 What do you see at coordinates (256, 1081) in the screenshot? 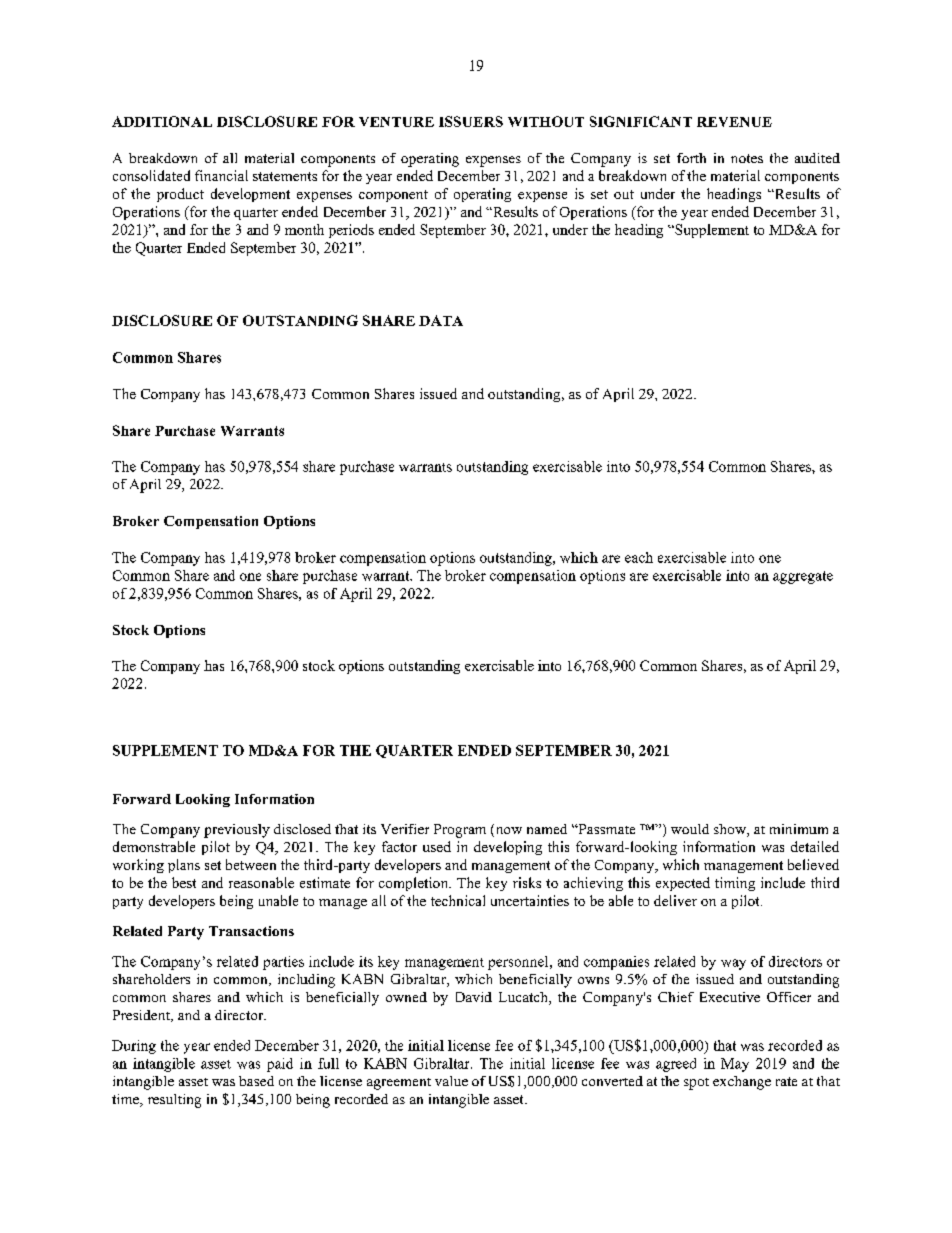
I see `based` at bounding box center [256, 1081].
